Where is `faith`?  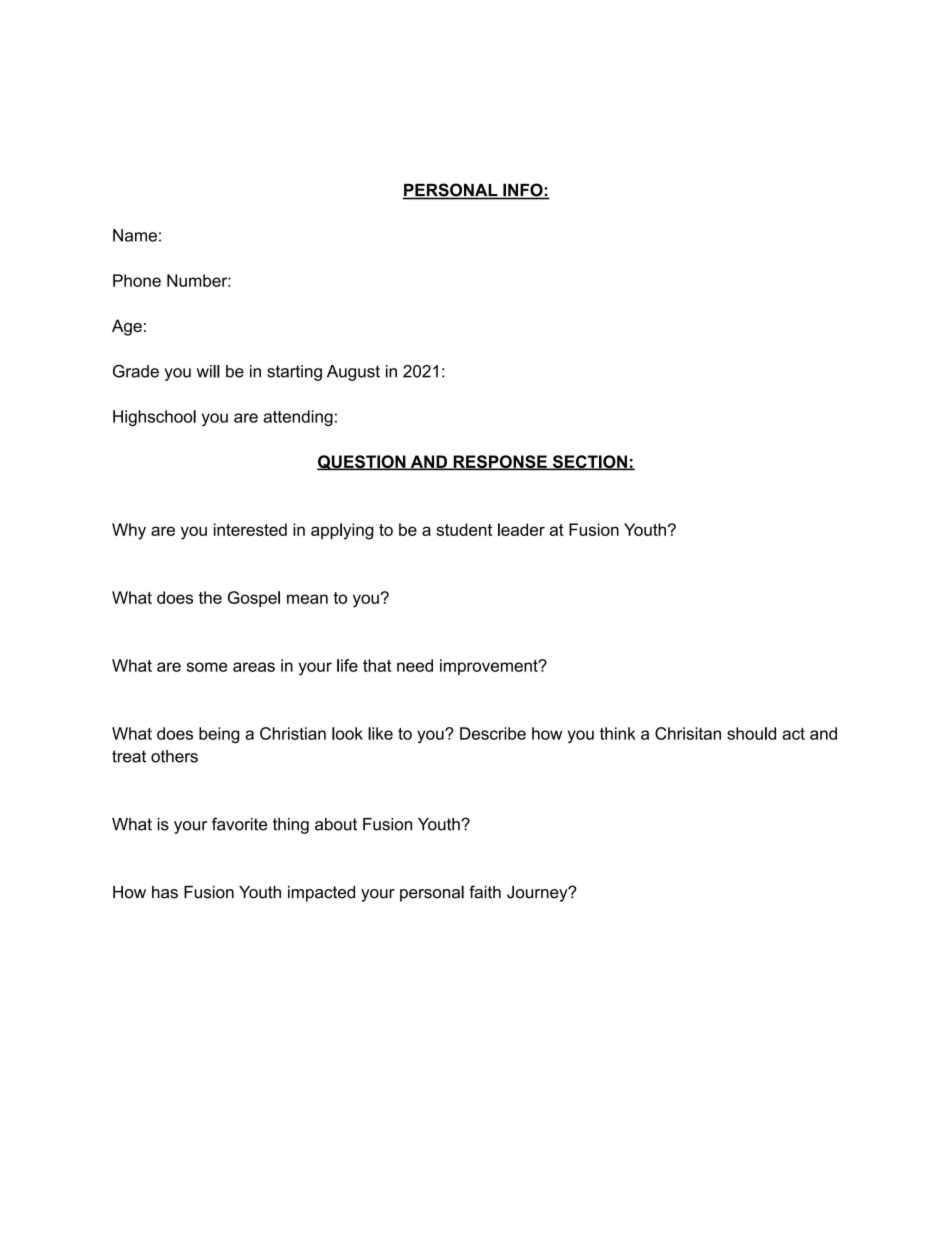
faith is located at coordinates (485, 892).
